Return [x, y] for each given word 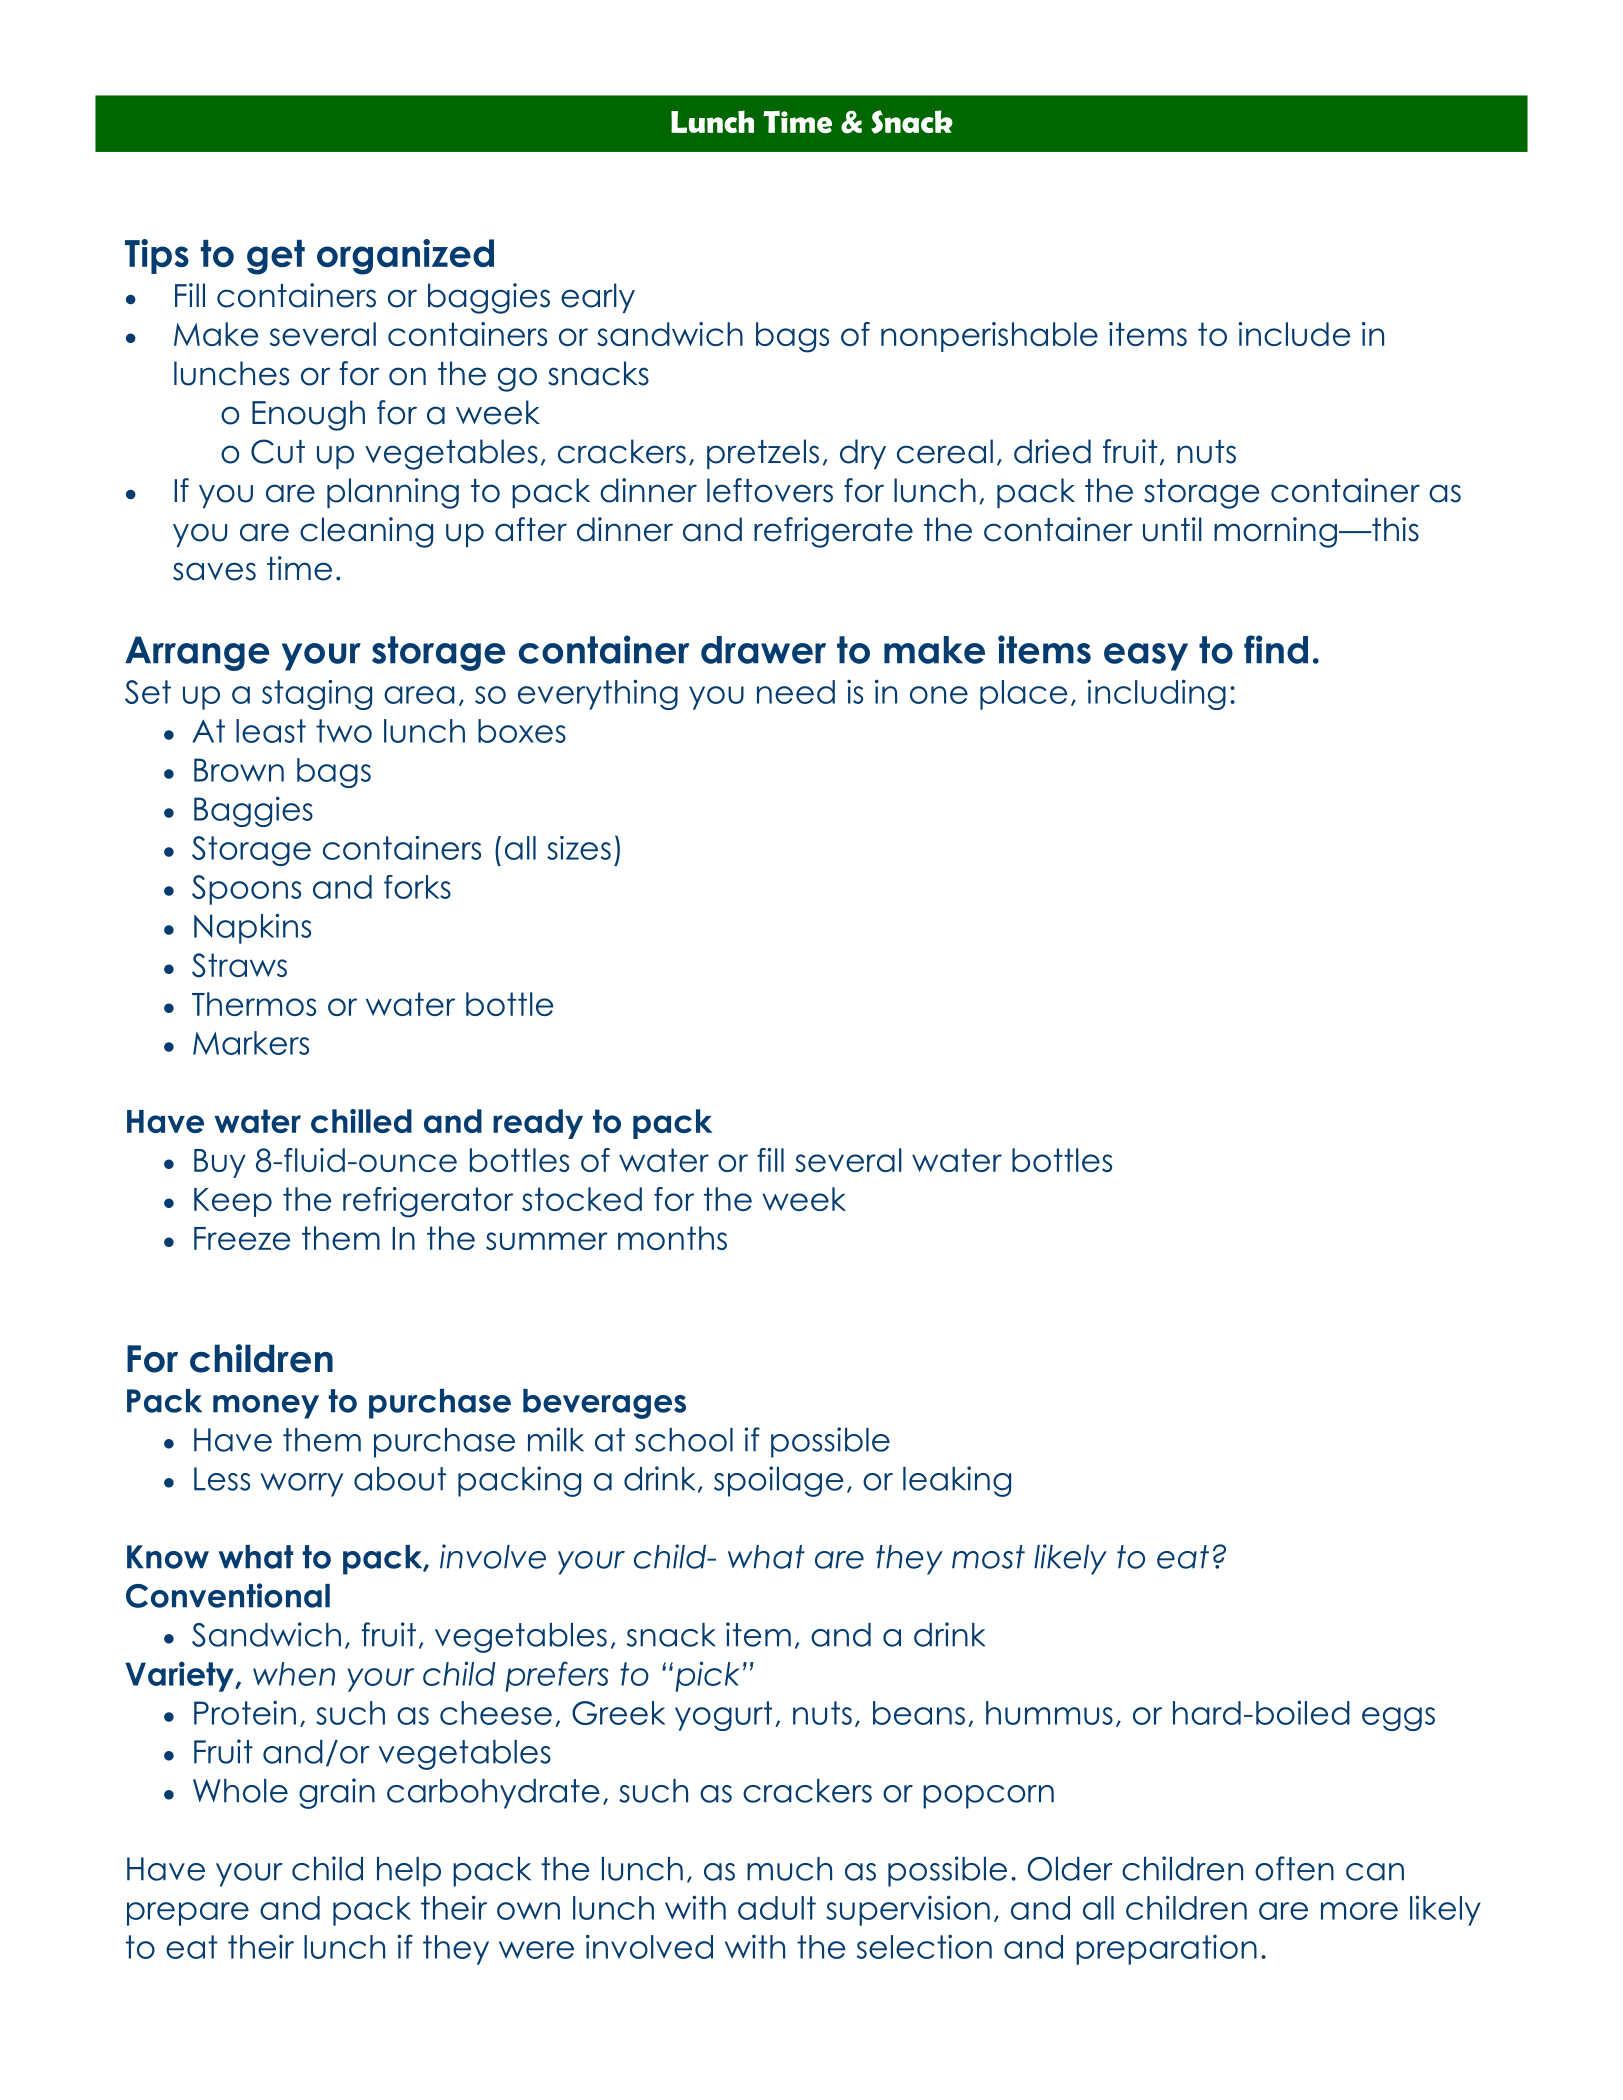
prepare [188, 1914]
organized [405, 257]
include [1294, 334]
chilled [361, 1121]
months [672, 1238]
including [1156, 694]
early [598, 298]
